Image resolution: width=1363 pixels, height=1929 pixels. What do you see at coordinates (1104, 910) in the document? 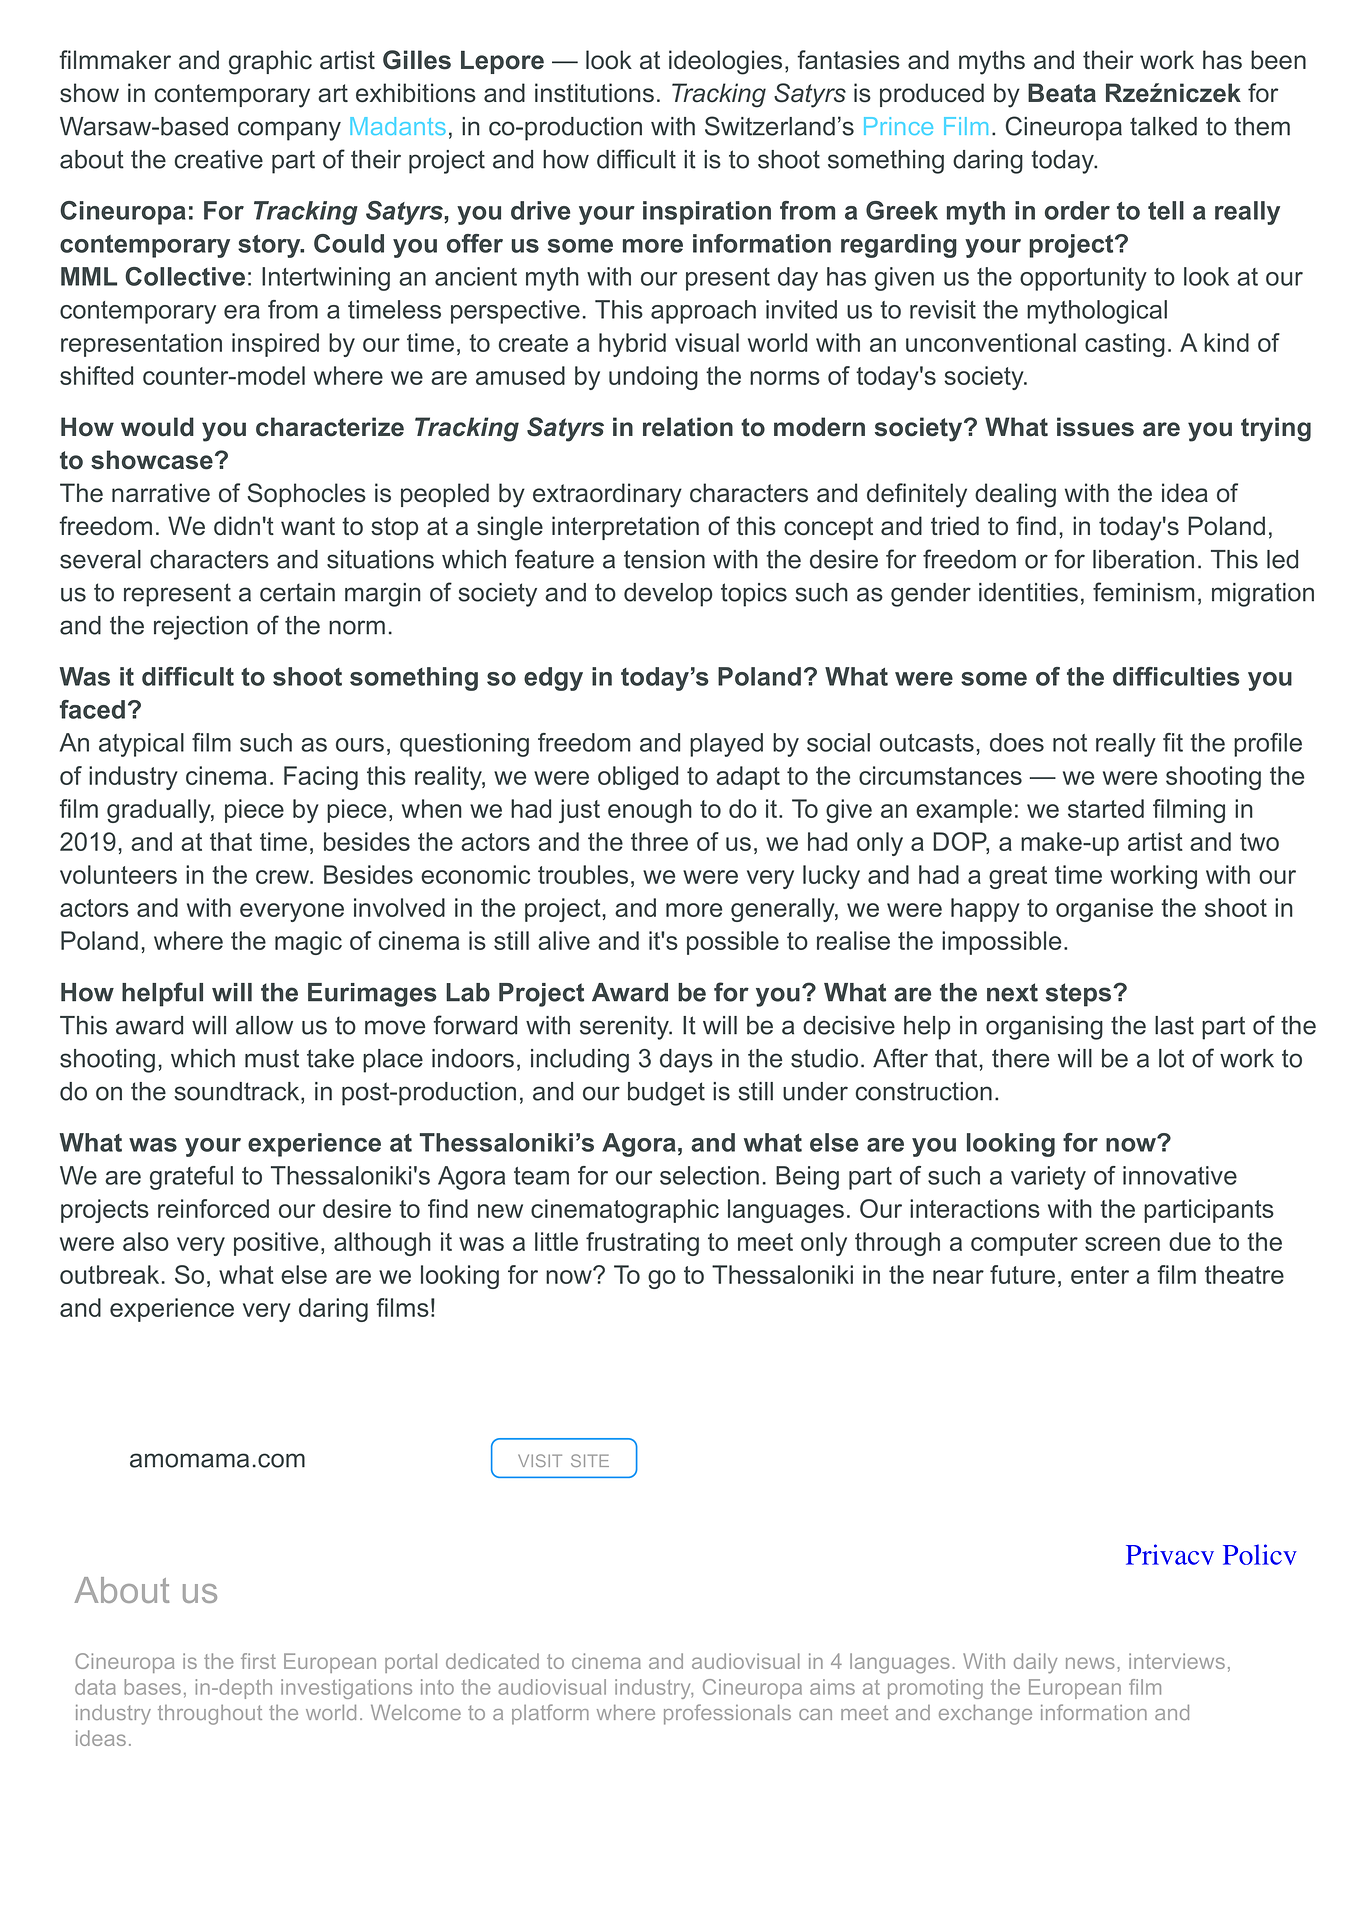
I see `organise` at bounding box center [1104, 910].
